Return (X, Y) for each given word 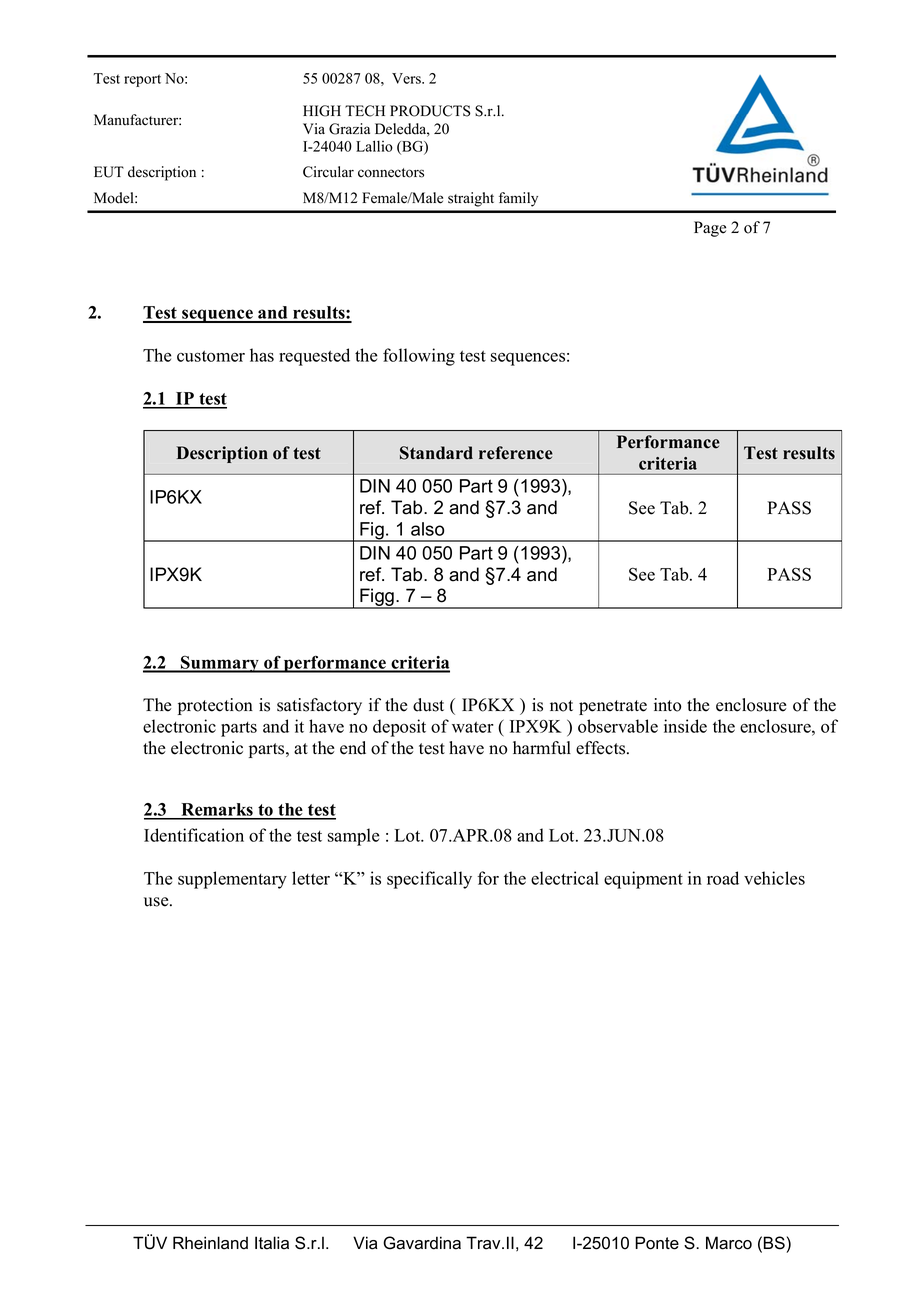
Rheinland (210, 1243)
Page (710, 229)
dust (428, 705)
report (142, 80)
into (667, 705)
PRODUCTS (430, 111)
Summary (220, 664)
